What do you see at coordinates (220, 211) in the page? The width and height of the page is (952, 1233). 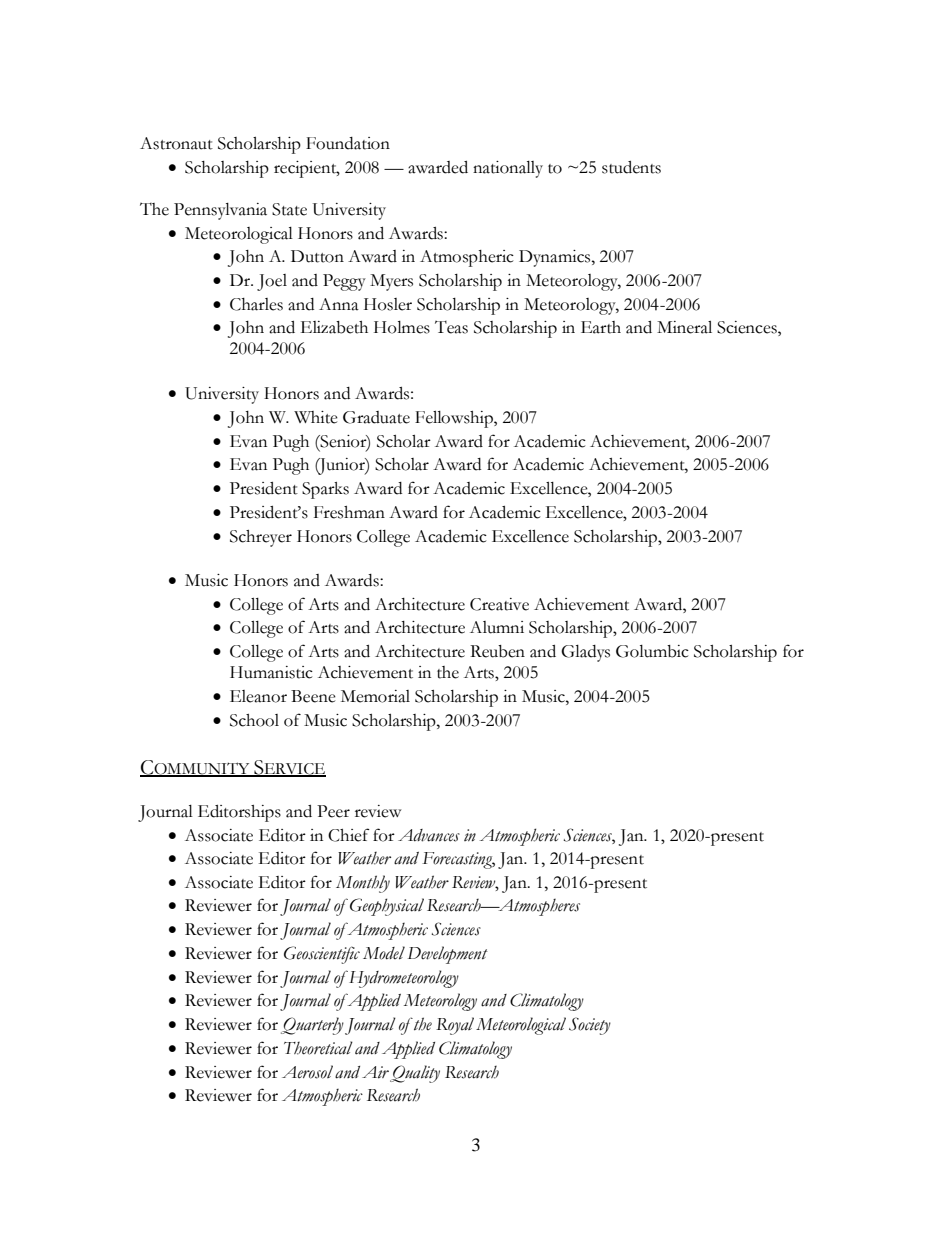 I see `Pennsylvania` at bounding box center [220, 211].
